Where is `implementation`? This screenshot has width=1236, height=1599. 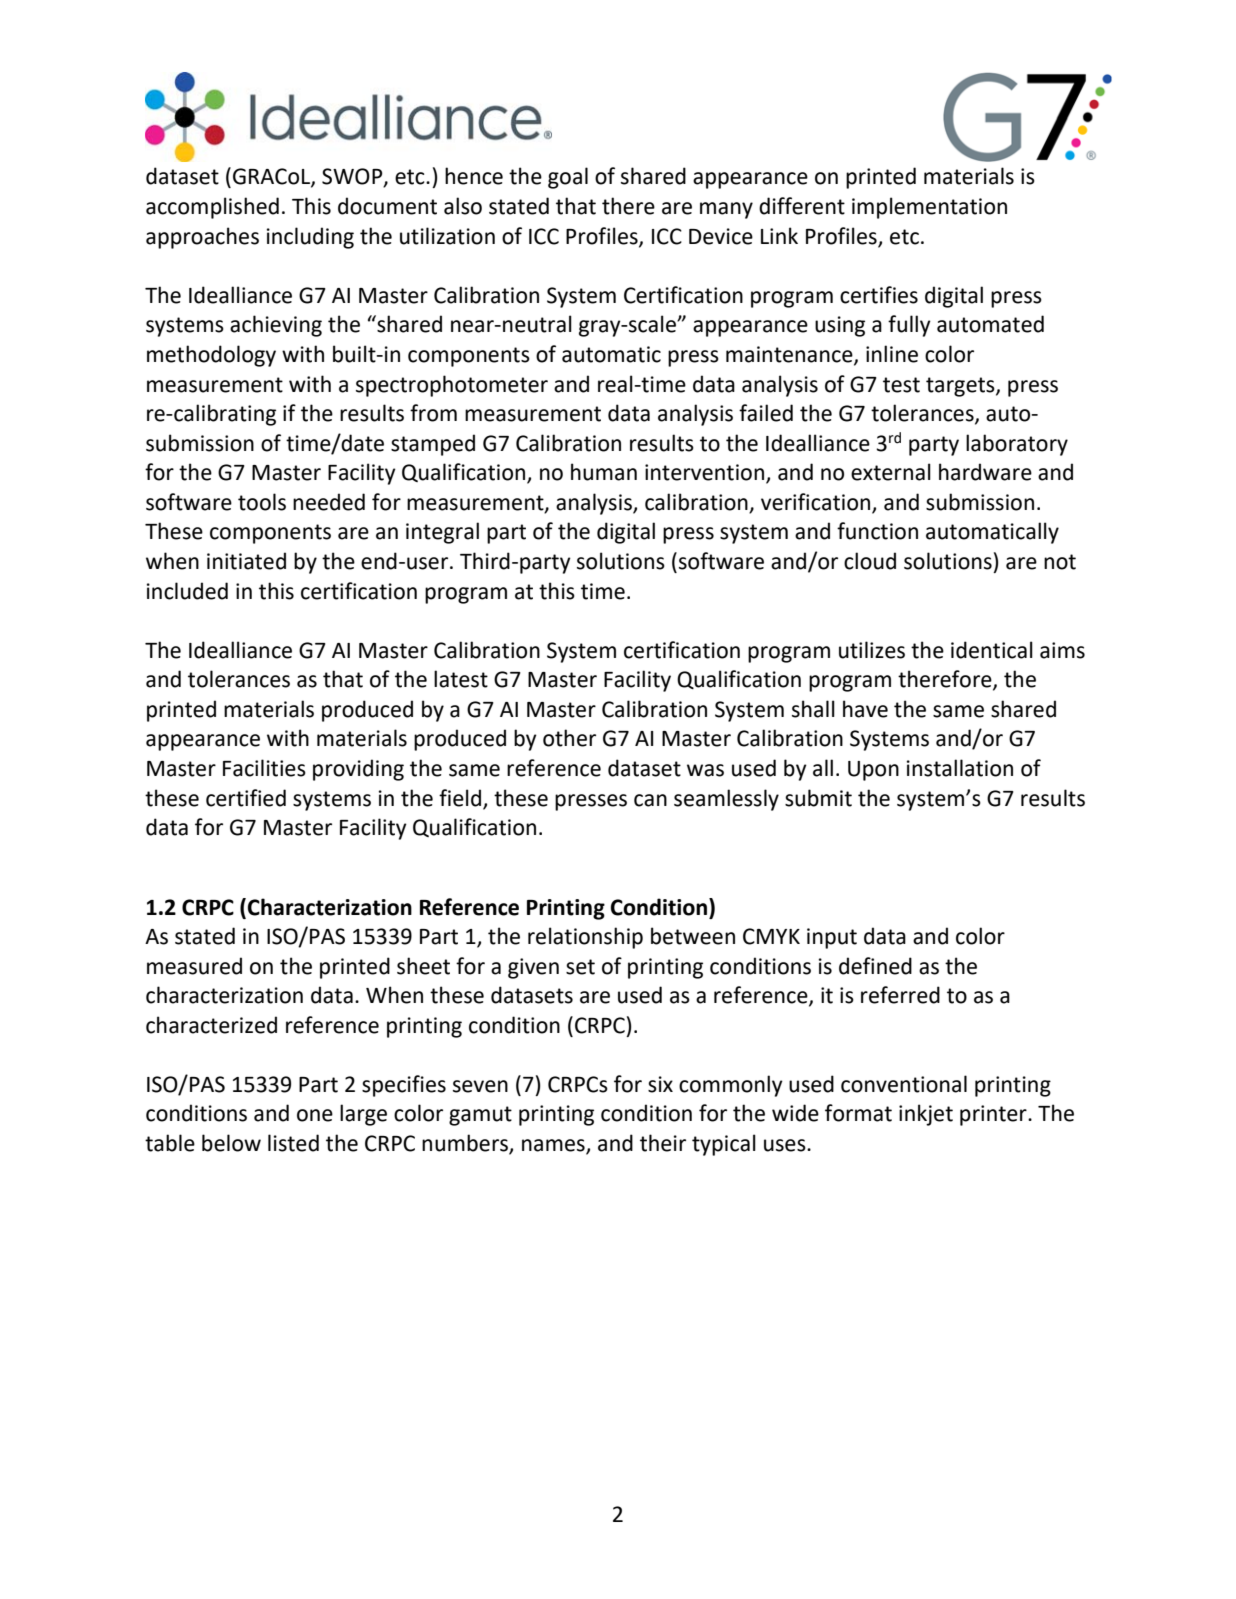
implementation is located at coordinates (929, 208).
